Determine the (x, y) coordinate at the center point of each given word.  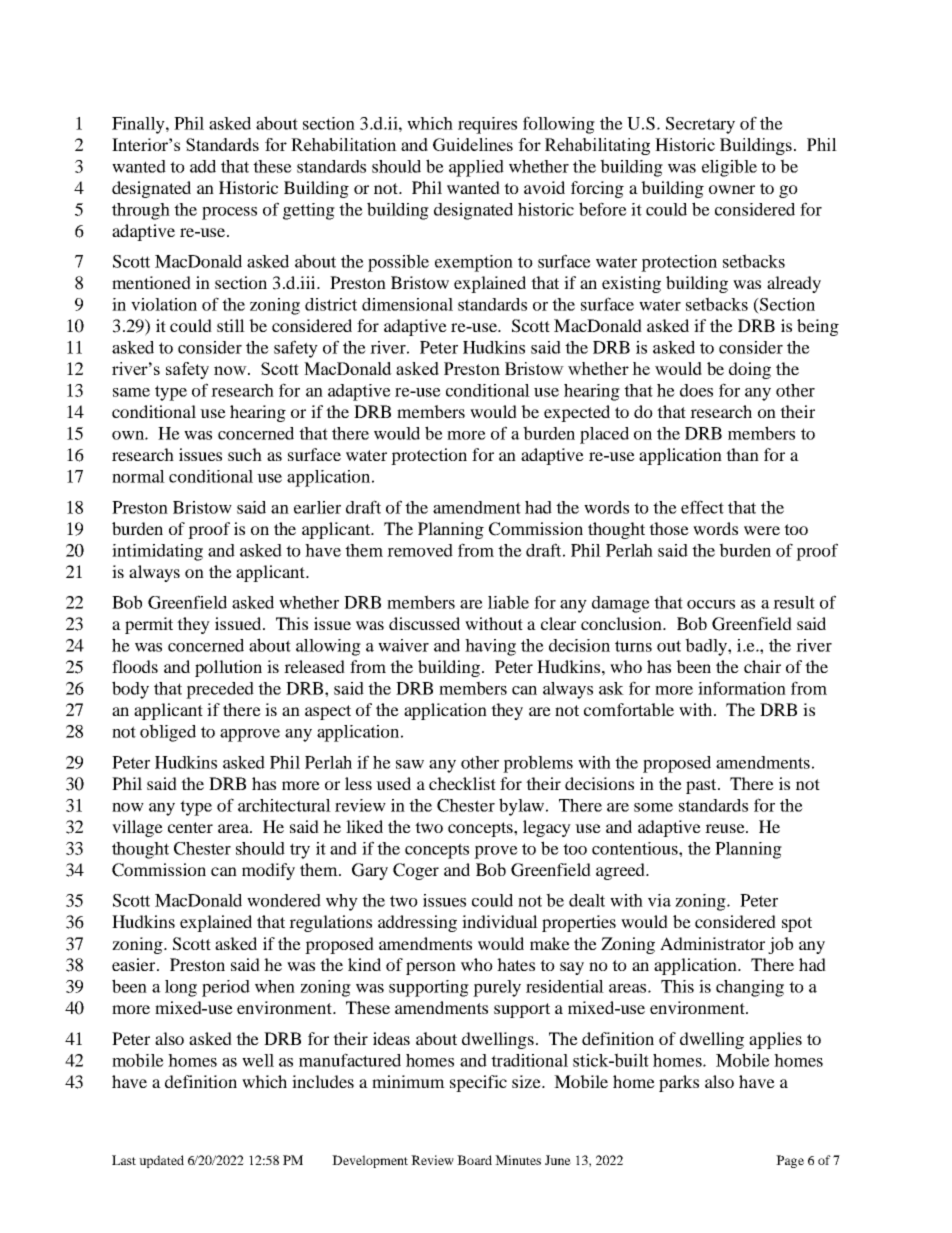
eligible (729, 168)
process (229, 213)
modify (268, 871)
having (490, 647)
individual (500, 921)
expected (577, 413)
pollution (228, 668)
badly (707, 647)
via (659, 900)
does (696, 390)
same (131, 392)
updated (161, 1161)
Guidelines (473, 144)
